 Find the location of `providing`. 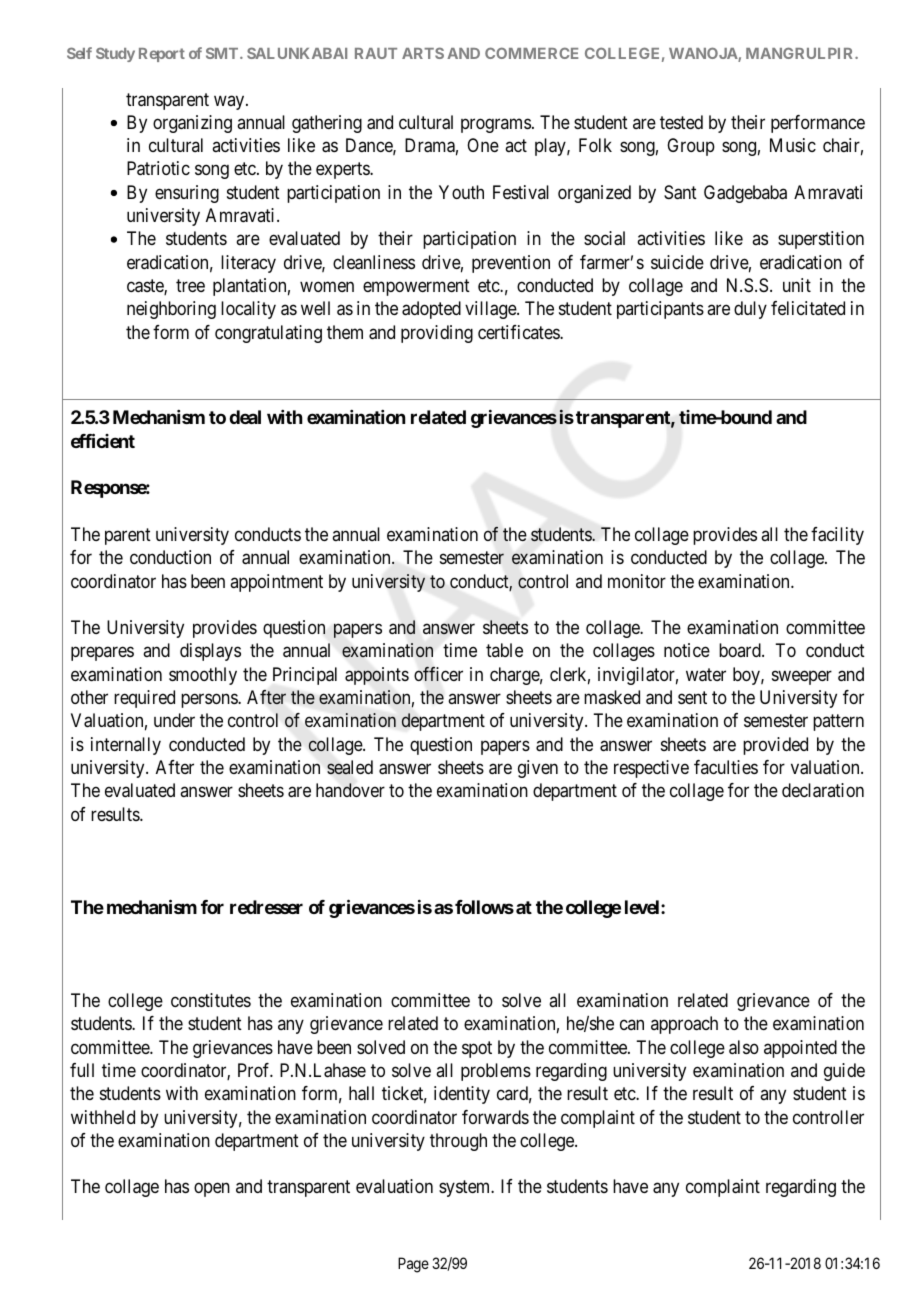

providing is located at coordinates (437, 334).
